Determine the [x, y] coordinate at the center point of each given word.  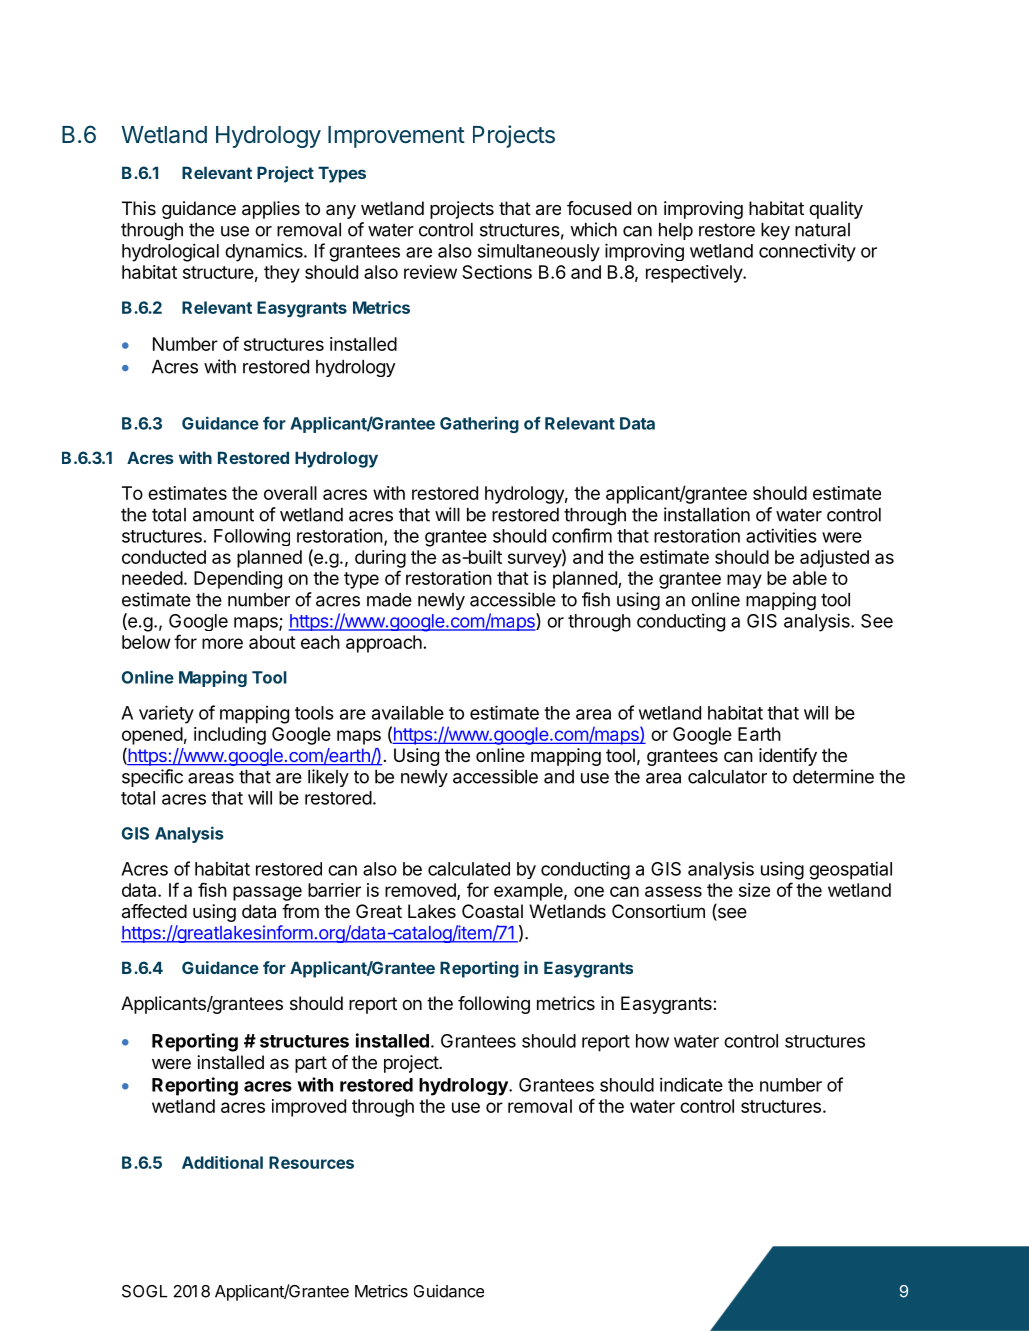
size [754, 890]
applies [271, 210]
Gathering [479, 424]
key [775, 231]
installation [707, 514]
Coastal [492, 911]
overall [290, 493]
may [744, 581]
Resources [311, 1162]
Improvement [396, 137]
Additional [222, 1162]
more [222, 643]
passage [267, 893]
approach [385, 644]
